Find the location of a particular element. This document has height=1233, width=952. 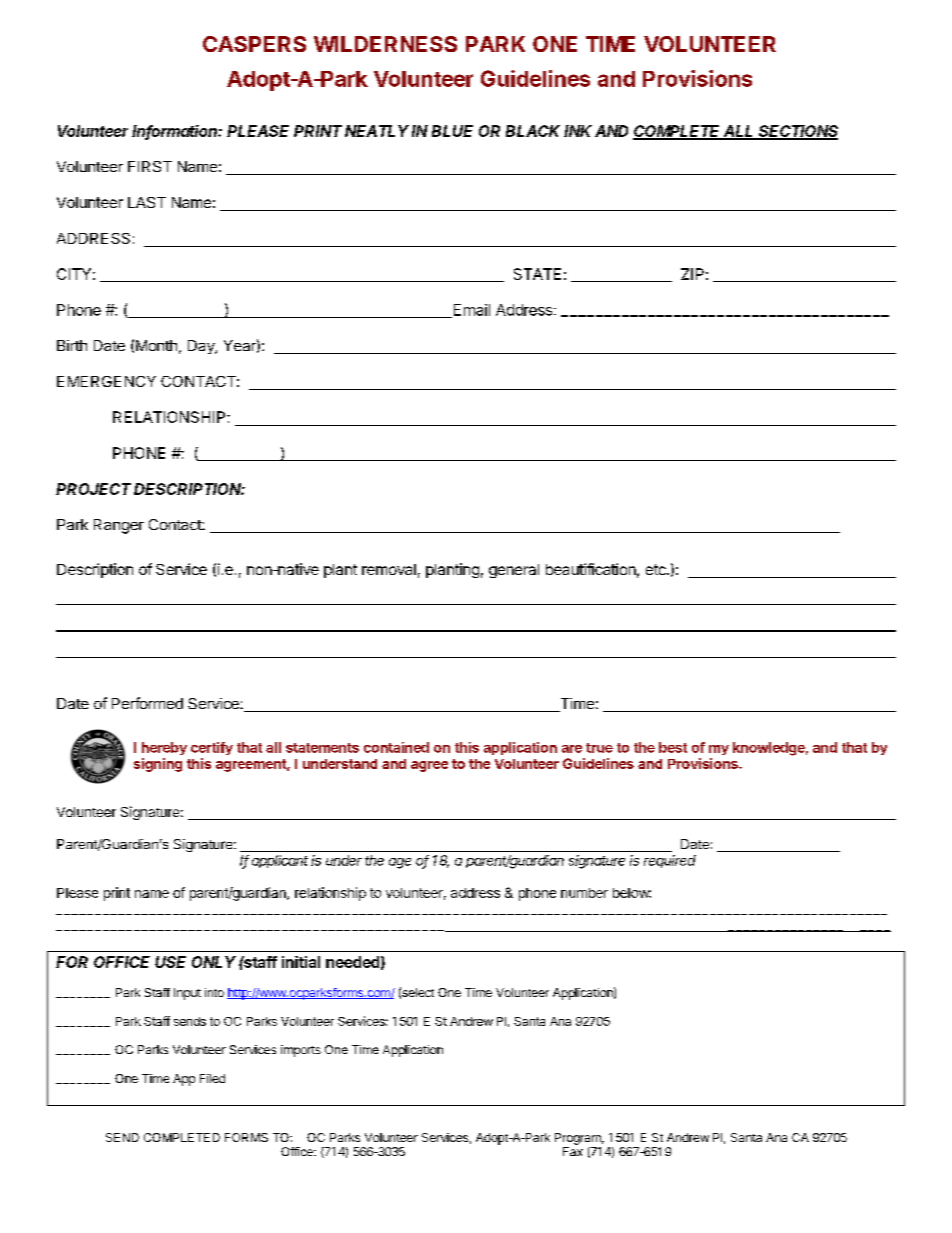

true is located at coordinates (599, 748).
